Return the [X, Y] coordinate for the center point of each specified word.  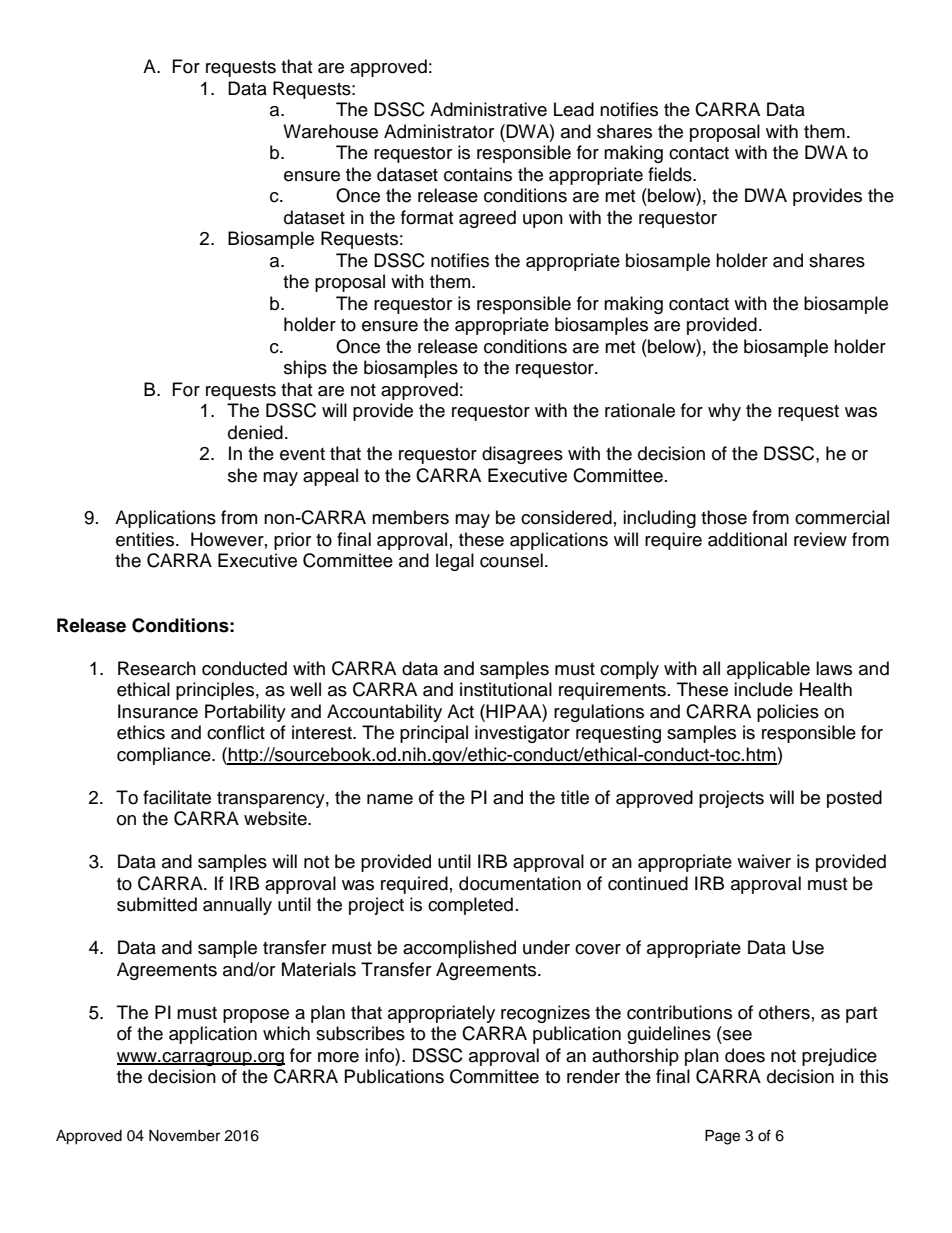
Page [722, 1137]
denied [255, 432]
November [184, 1136]
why [724, 412]
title [575, 797]
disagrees [522, 455]
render [593, 1076]
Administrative [488, 109]
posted [854, 799]
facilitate [177, 797]
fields [671, 174]
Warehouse [330, 131]
